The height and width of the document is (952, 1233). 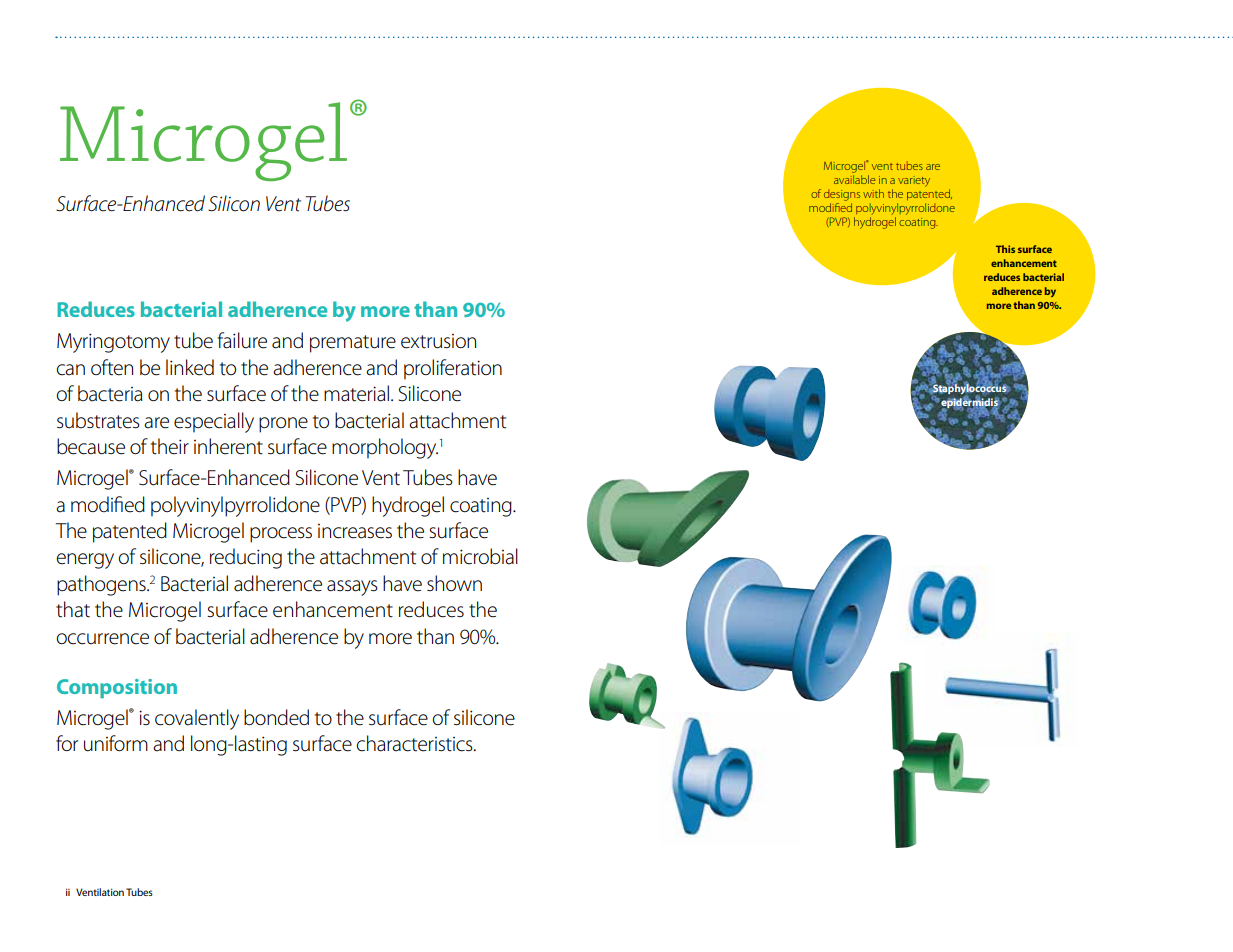 What do you see at coordinates (873, 193) in the document?
I see `with` at bounding box center [873, 193].
